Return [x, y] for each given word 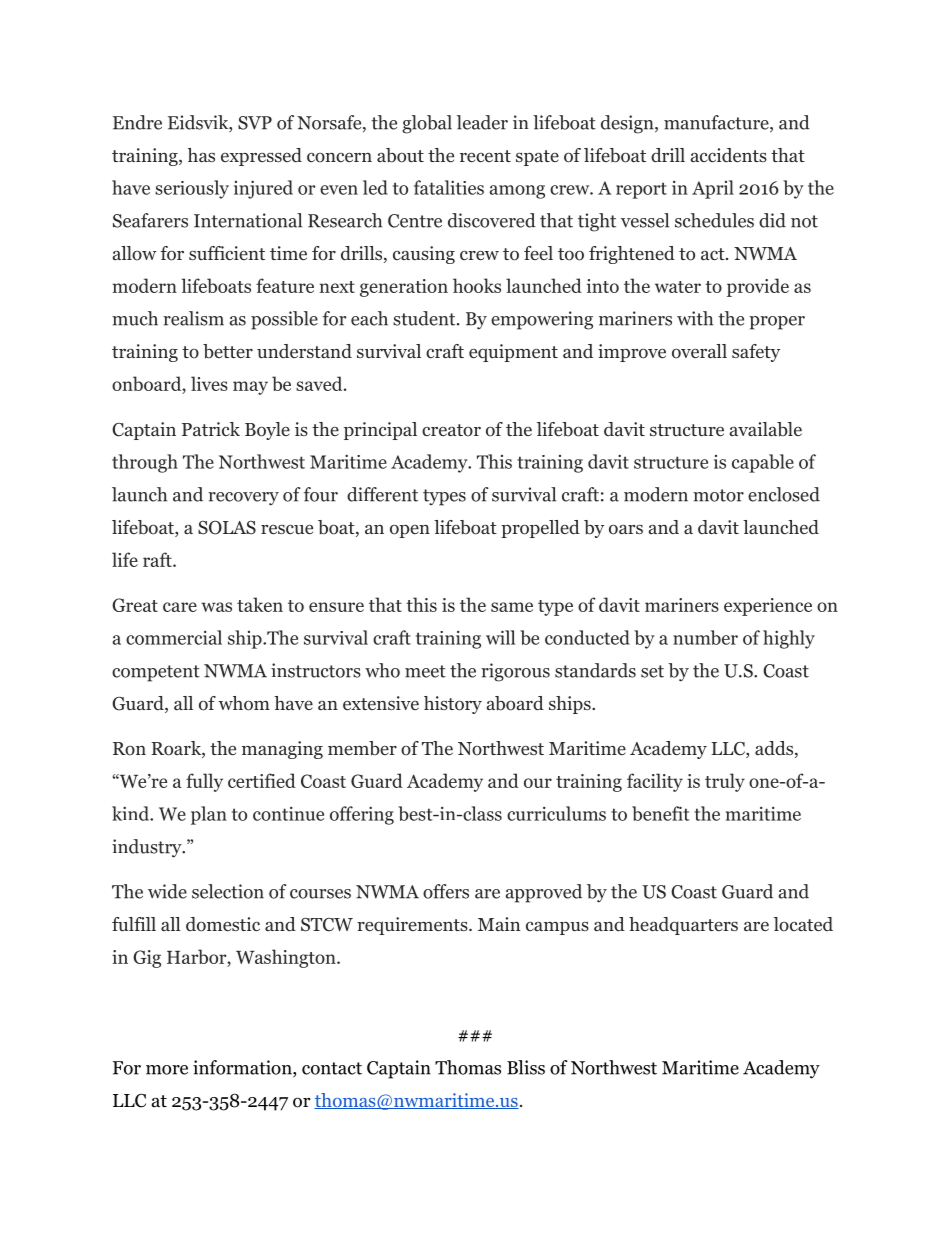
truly [725, 782]
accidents [729, 155]
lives [209, 383]
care [180, 607]
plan [209, 815]
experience [768, 607]
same [512, 607]
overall [699, 351]
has [201, 155]
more [167, 1070]
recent [485, 156]
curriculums [556, 813]
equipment [513, 353]
